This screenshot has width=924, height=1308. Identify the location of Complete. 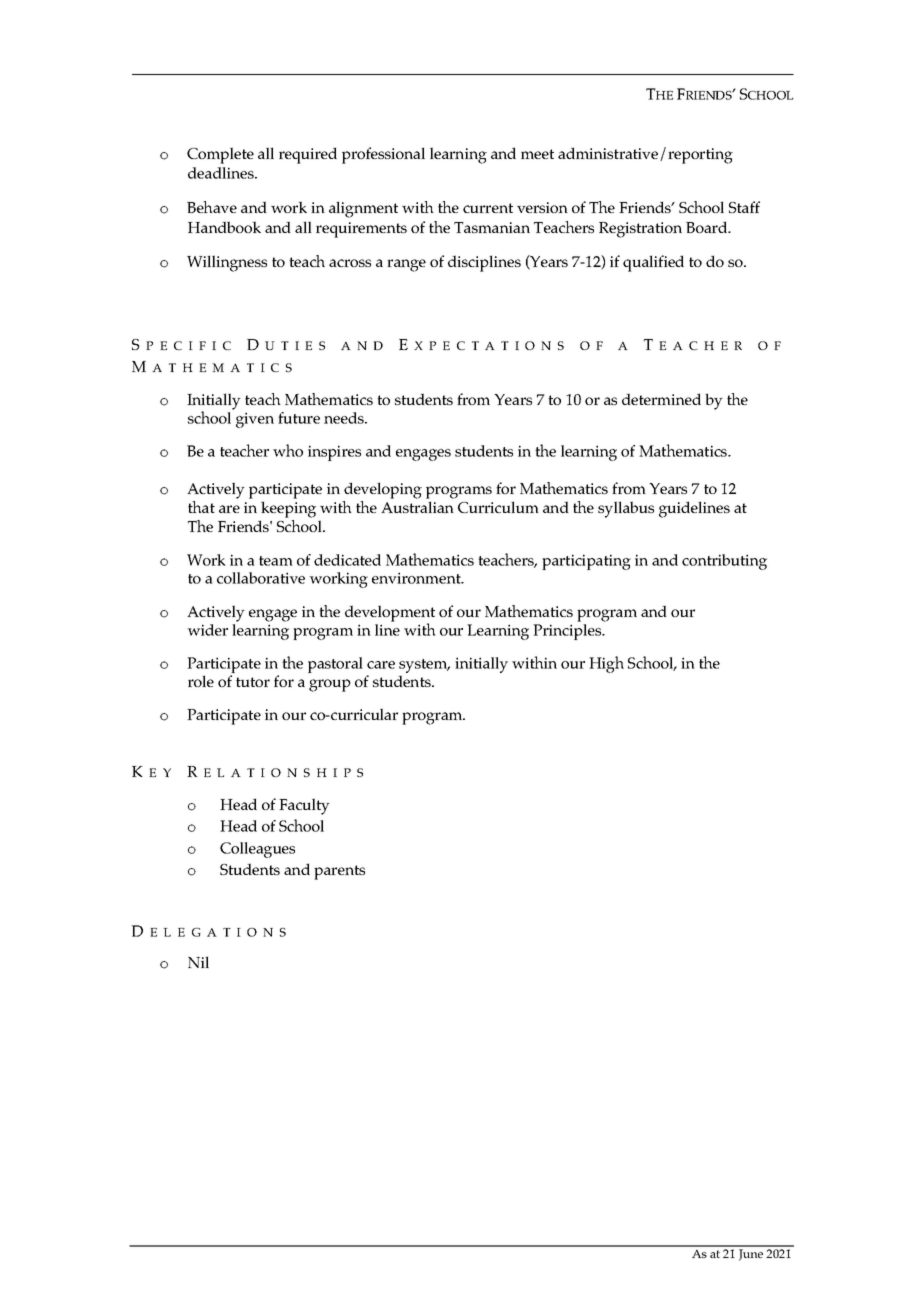
(220, 155).
